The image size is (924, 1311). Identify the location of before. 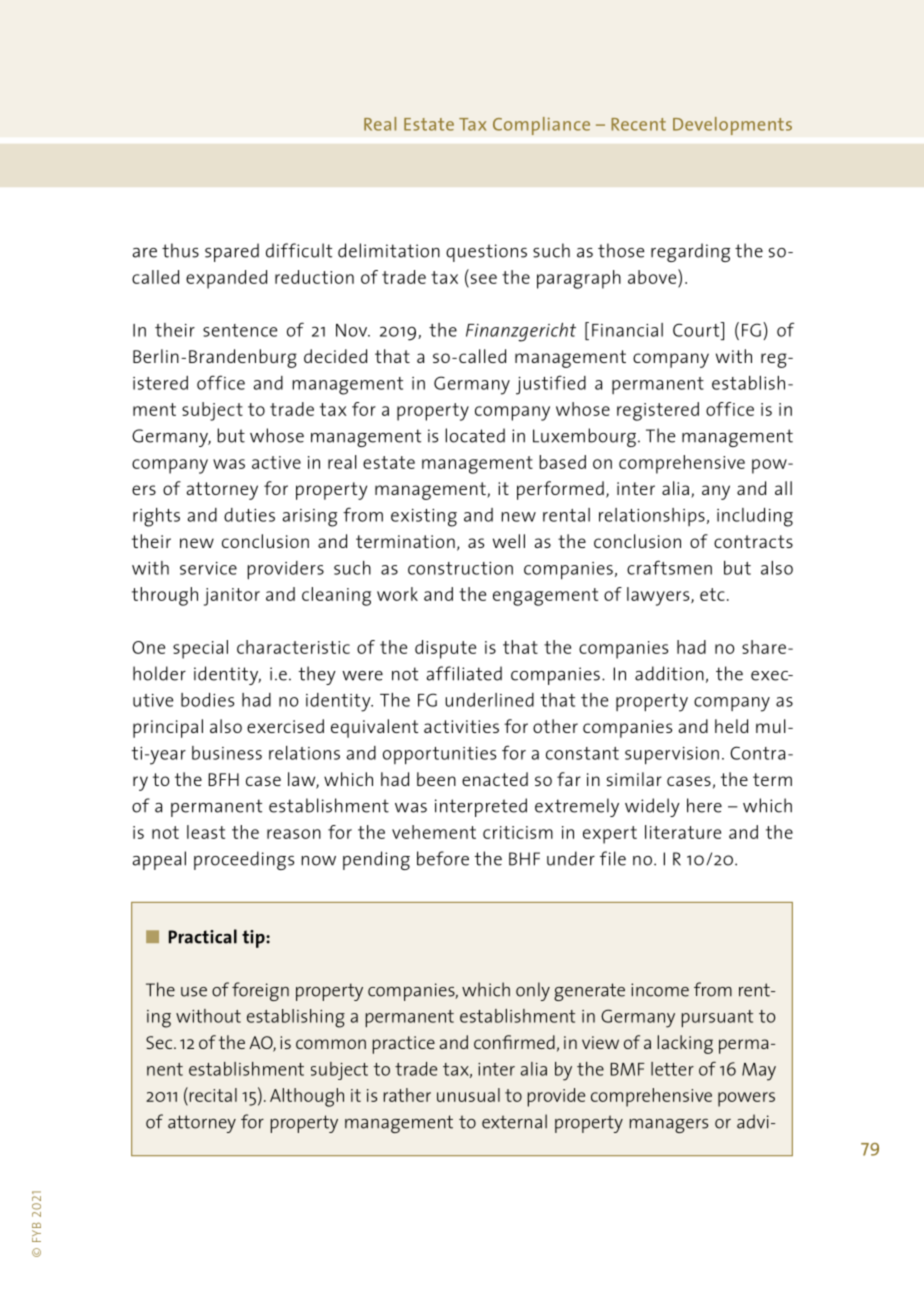
(443, 858).
